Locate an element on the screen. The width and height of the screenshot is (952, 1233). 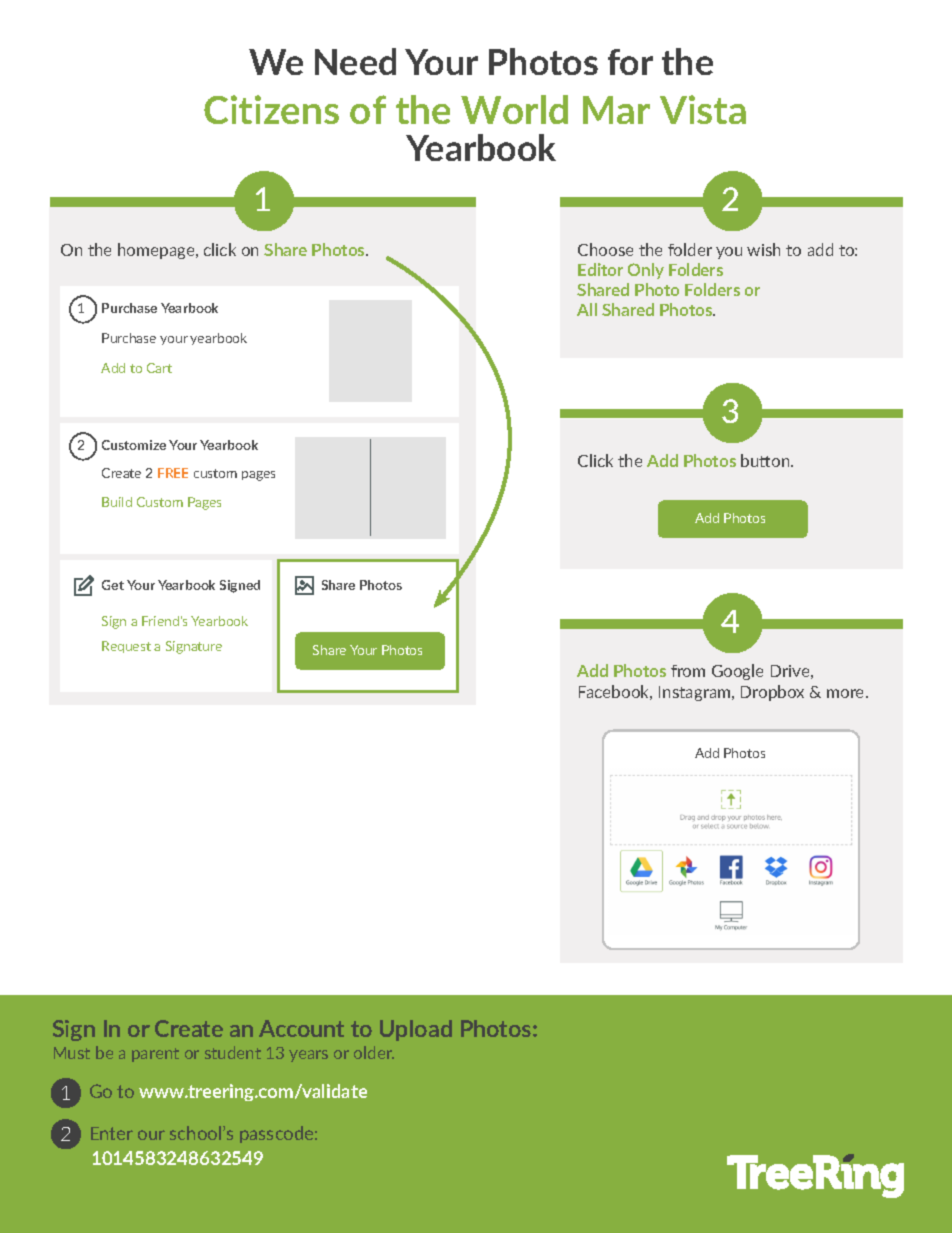
from is located at coordinates (688, 671).
